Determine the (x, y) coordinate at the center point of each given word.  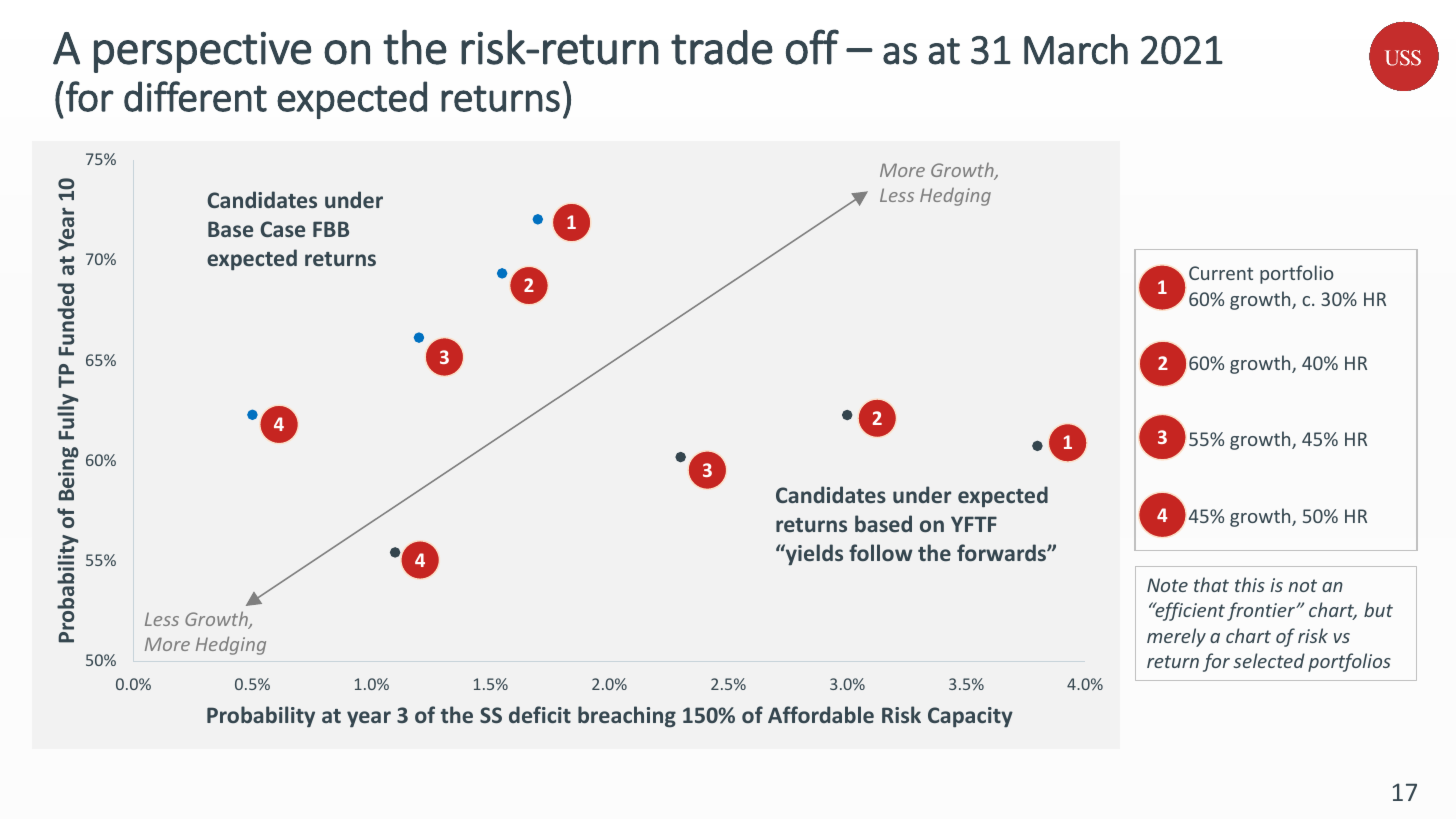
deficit (540, 714)
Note (1167, 585)
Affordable (821, 714)
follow (881, 552)
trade (722, 47)
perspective (203, 52)
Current (1221, 273)
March (1076, 49)
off (812, 47)
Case (282, 229)
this (1250, 584)
